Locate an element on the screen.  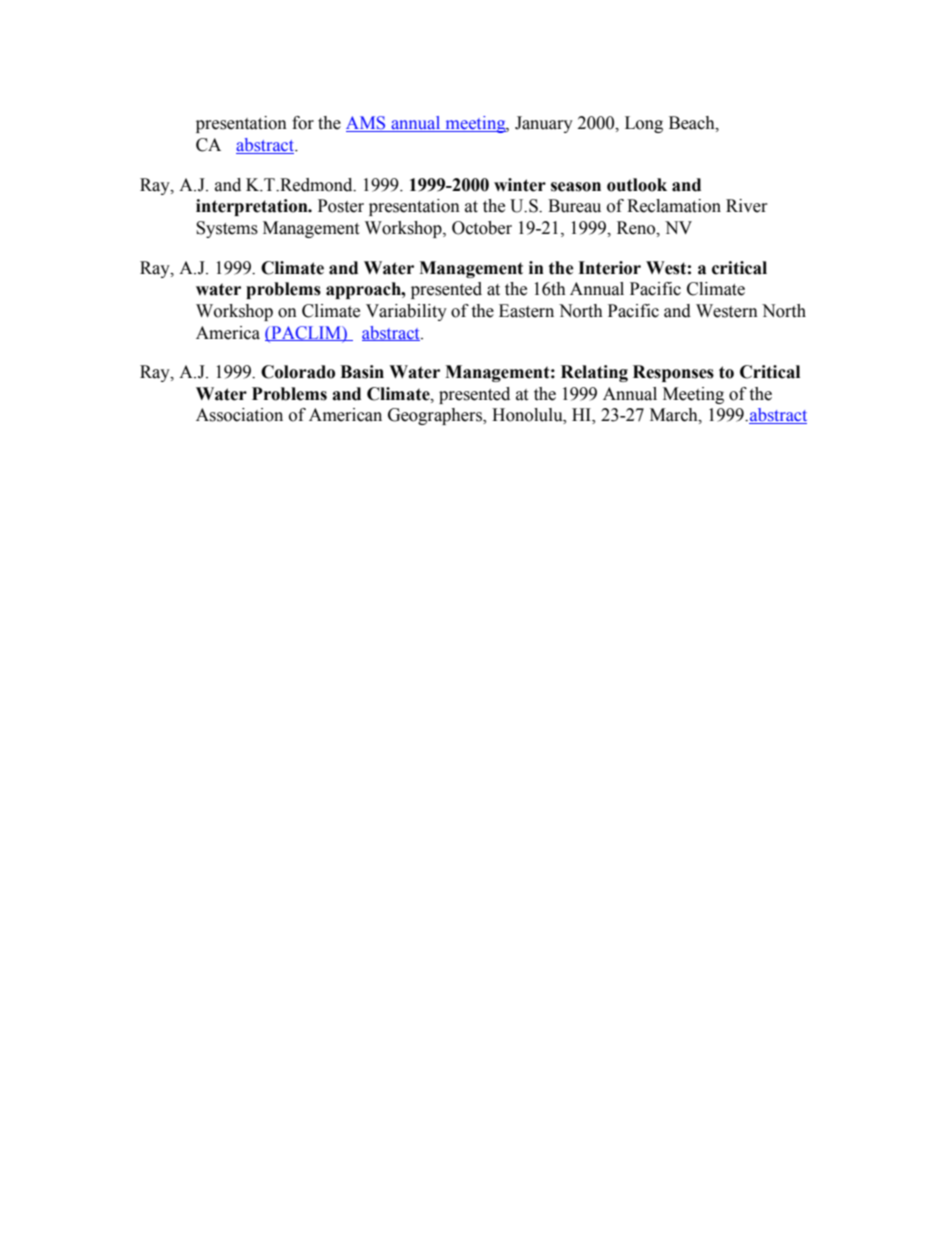
for is located at coordinates (303, 123).
